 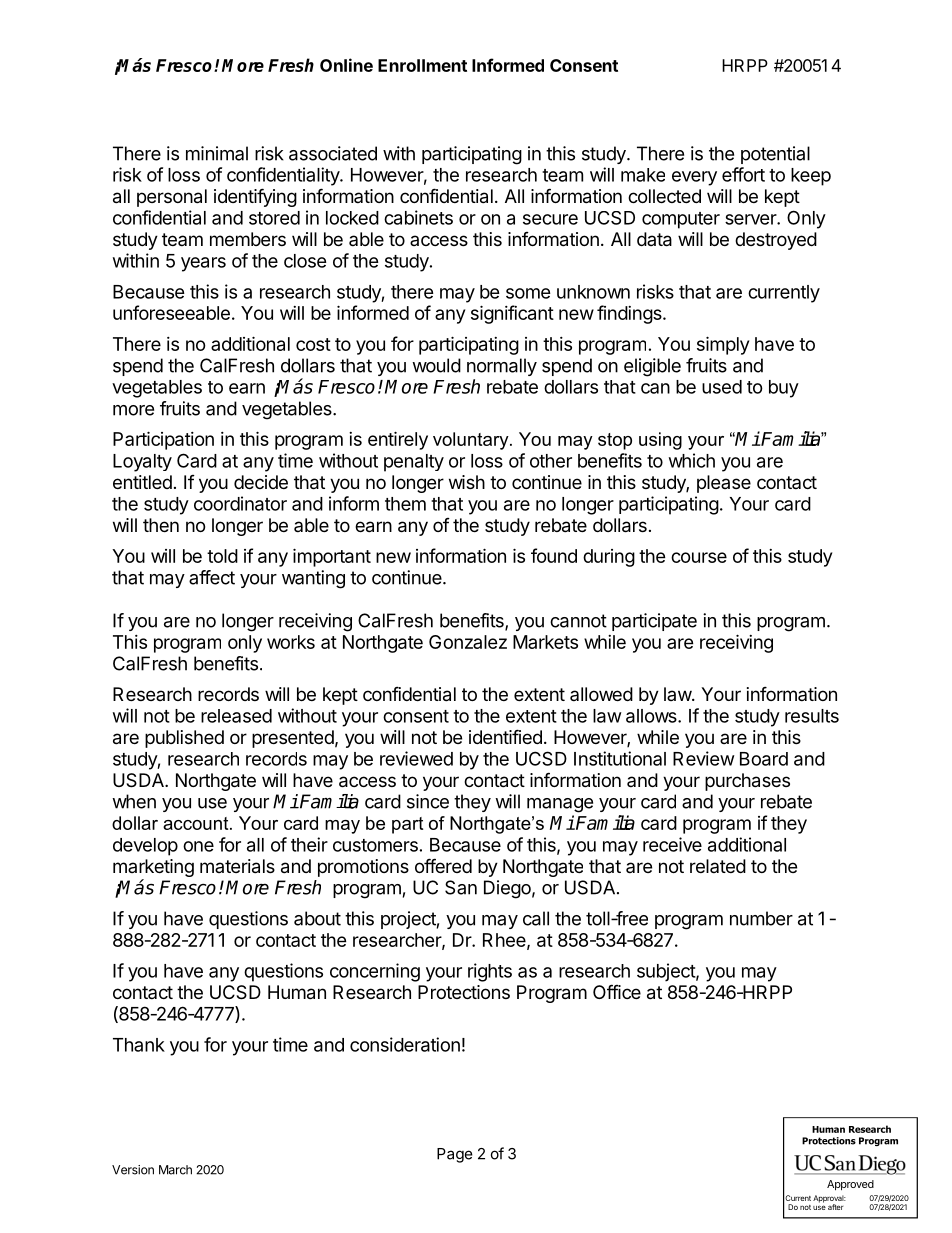 I want to click on works, so click(x=291, y=642).
